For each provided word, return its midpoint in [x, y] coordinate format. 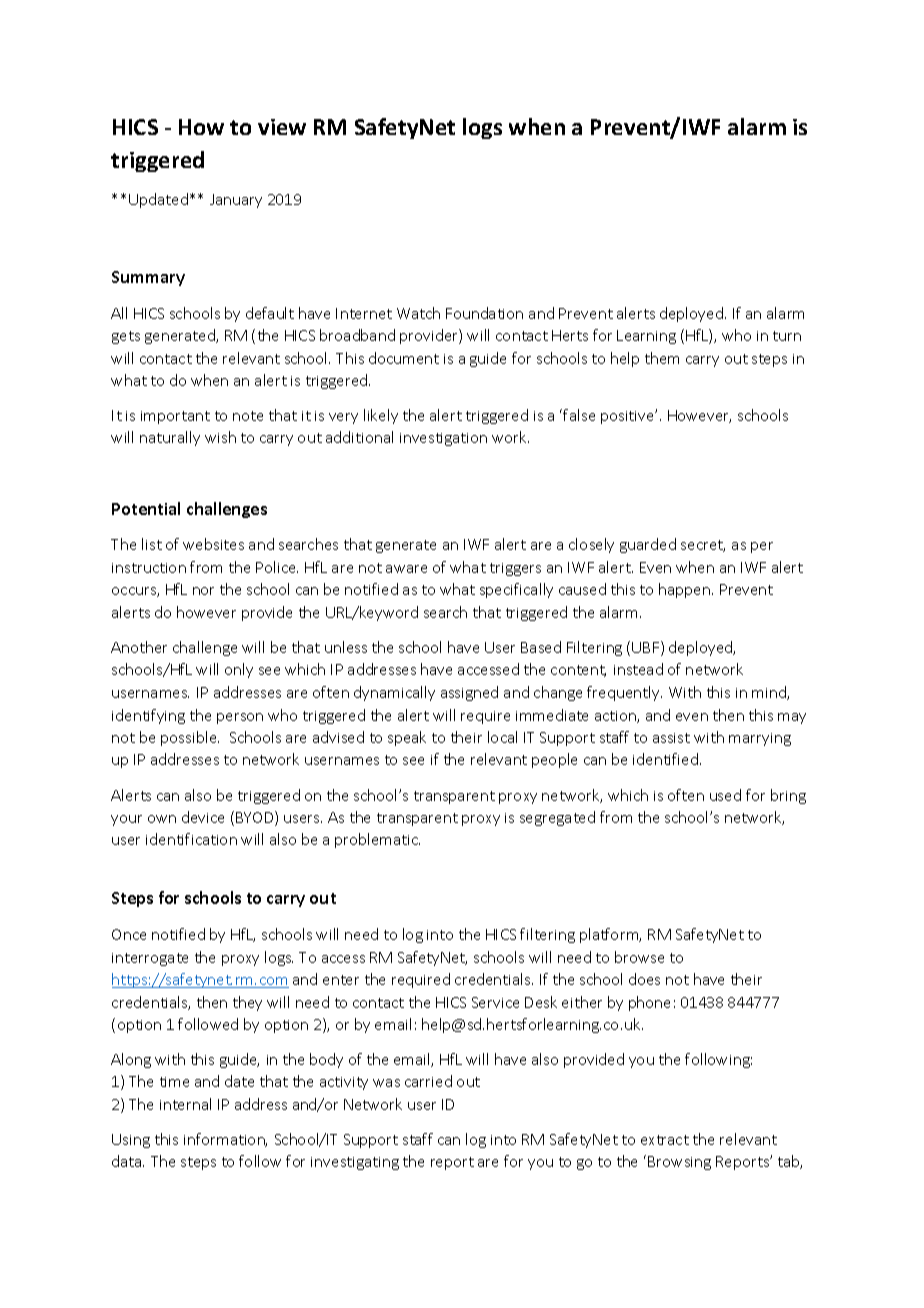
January [236, 201]
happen [684, 590]
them [662, 358]
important [175, 417]
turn [787, 336]
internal [185, 1104]
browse [639, 957]
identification [191, 839]
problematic [377, 840]
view [282, 127]
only [239, 670]
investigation [443, 439]
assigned [469, 693]
